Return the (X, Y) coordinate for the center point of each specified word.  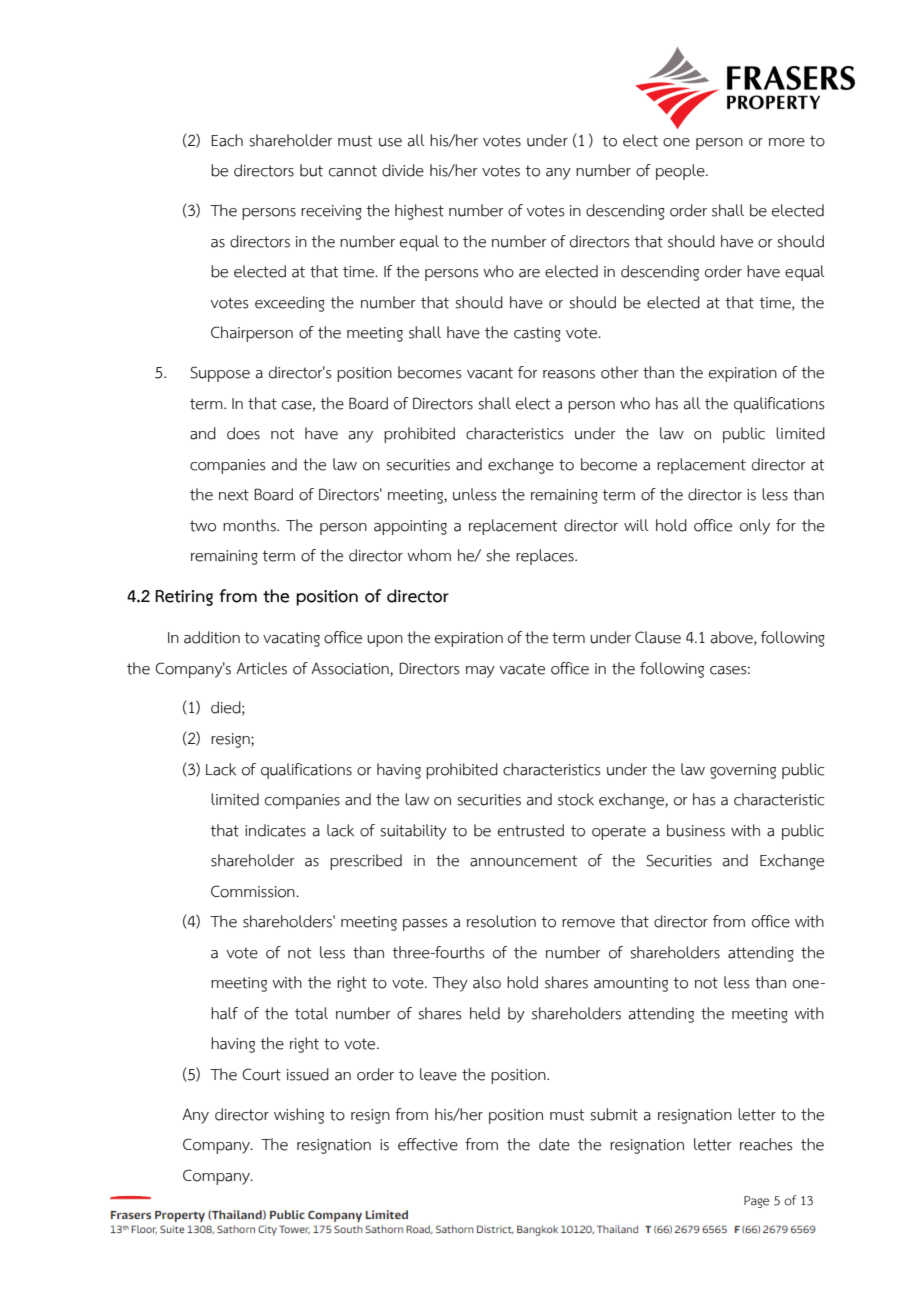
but (311, 170)
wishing (299, 1116)
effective (428, 1144)
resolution (501, 921)
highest (419, 212)
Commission (254, 891)
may (480, 672)
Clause (658, 637)
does (243, 433)
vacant (490, 373)
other (620, 372)
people (681, 172)
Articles (261, 668)
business (696, 830)
